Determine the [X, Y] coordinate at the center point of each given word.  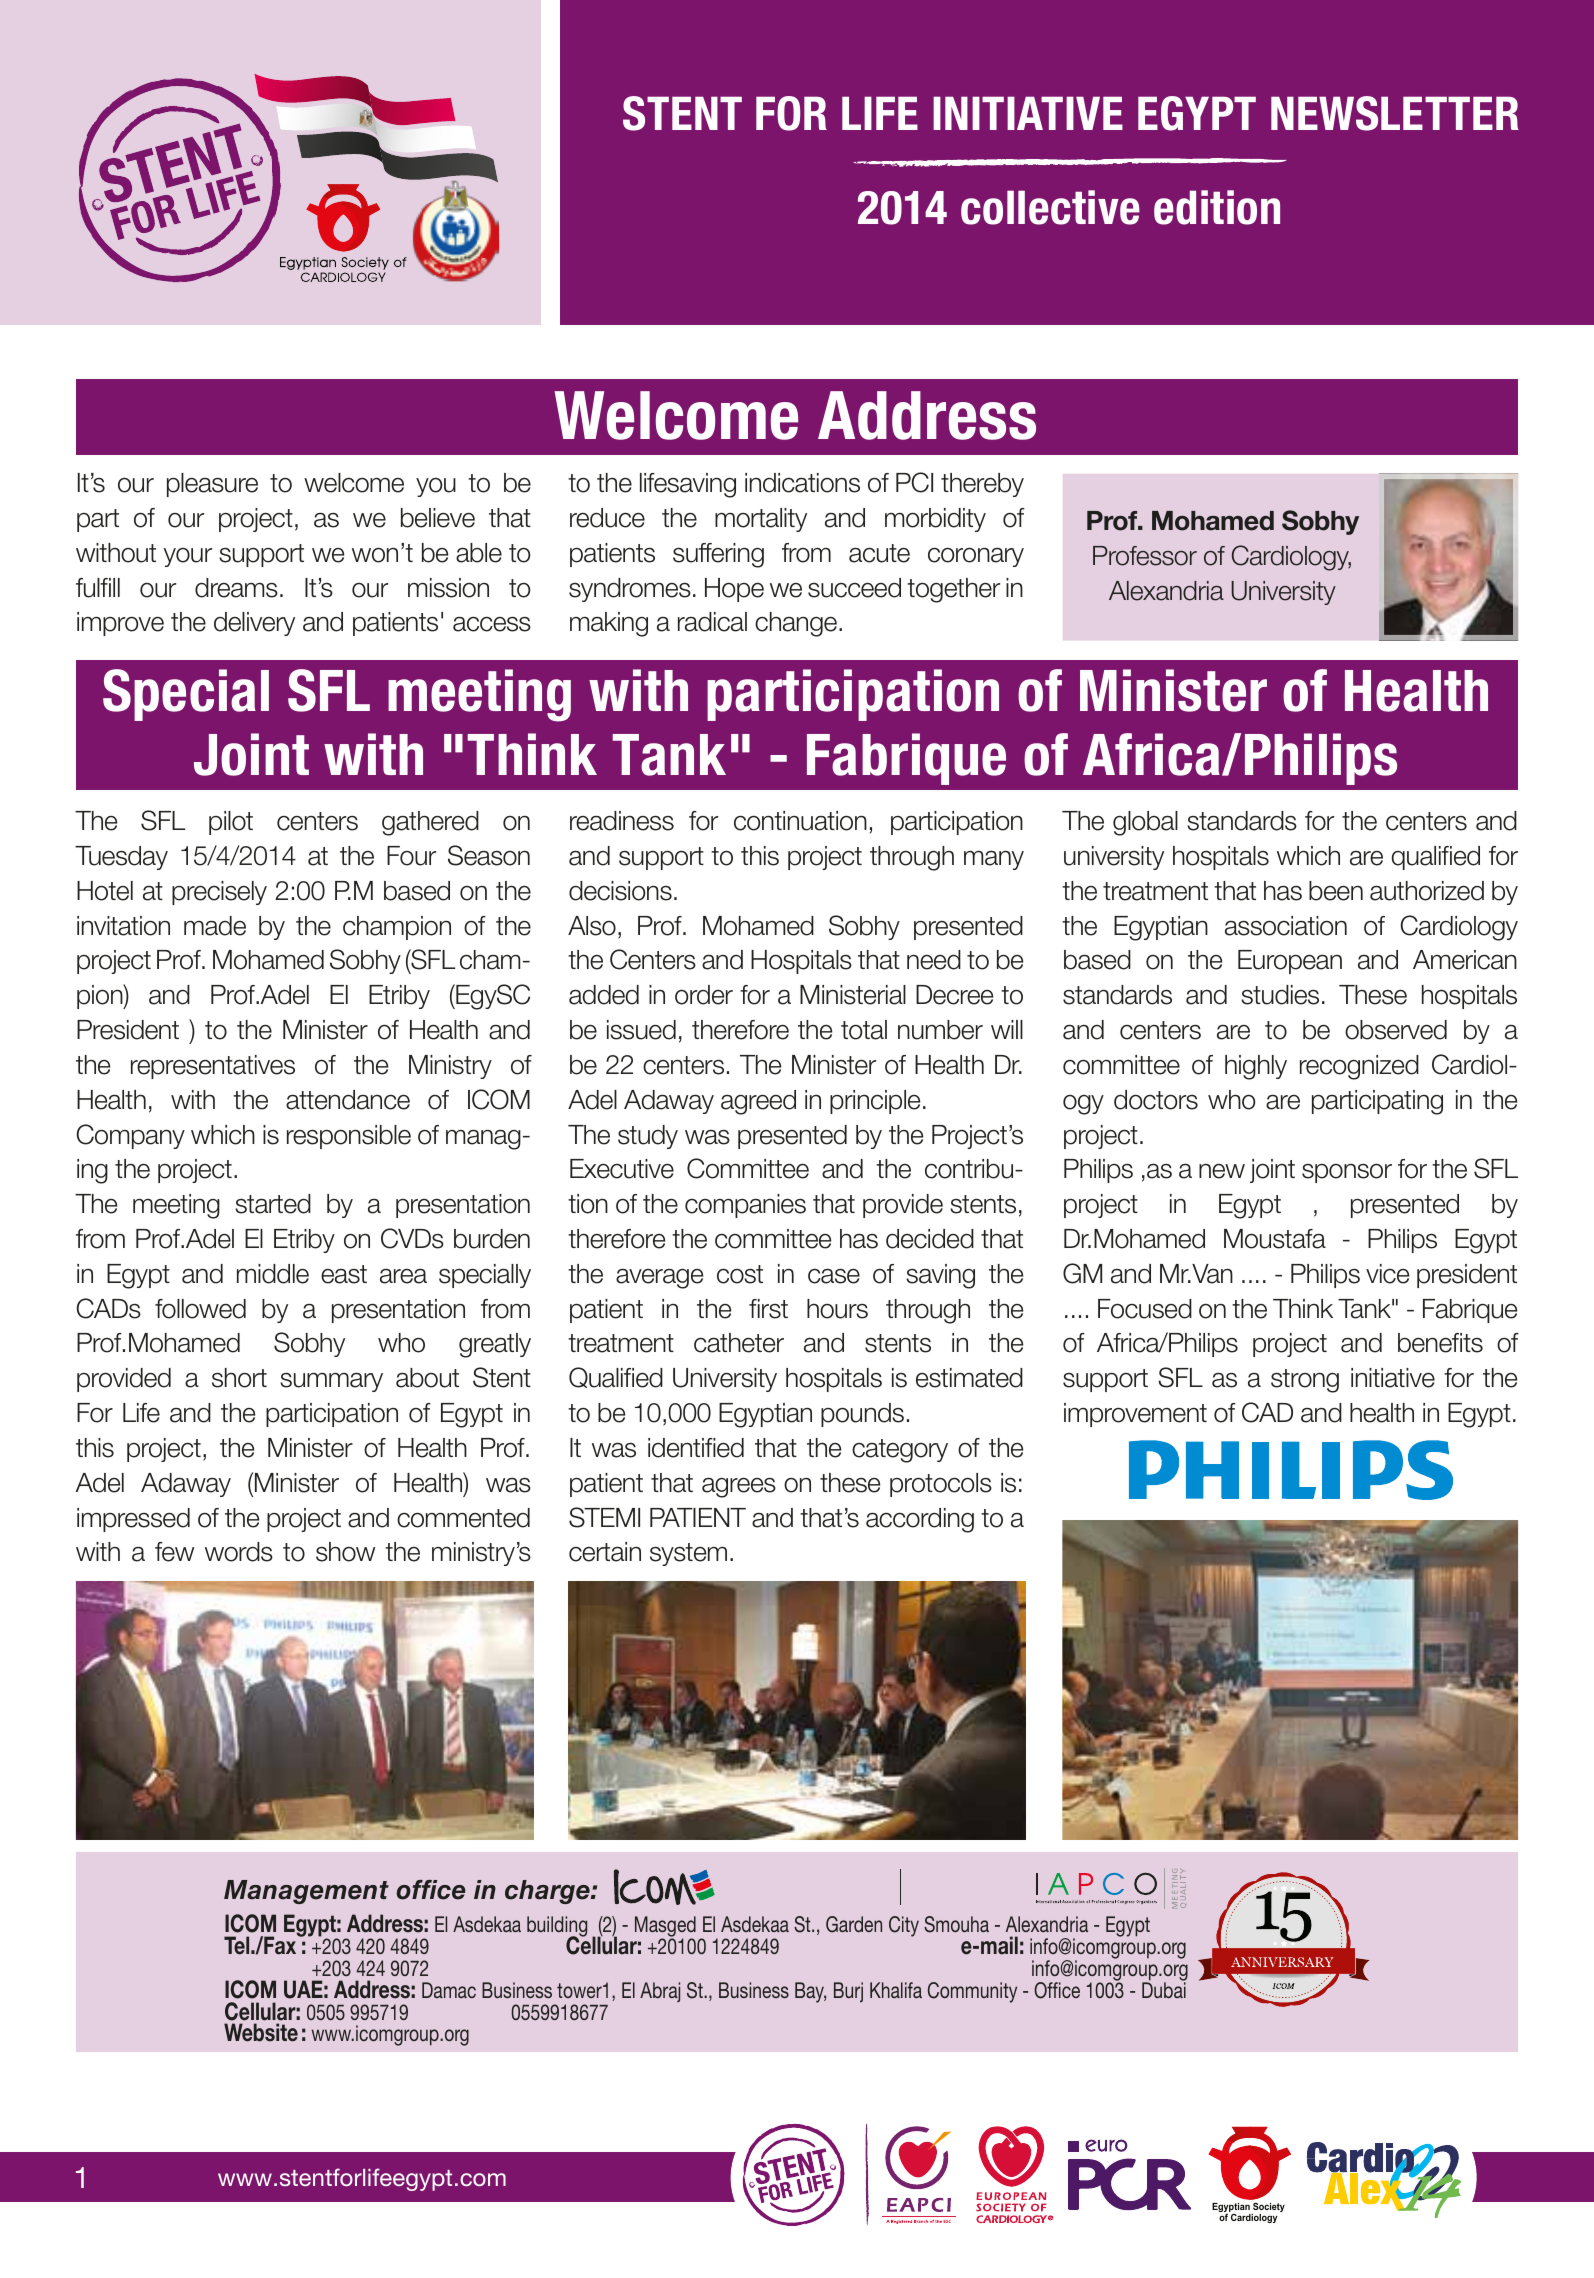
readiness [622, 821]
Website [261, 2032]
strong [1305, 1381]
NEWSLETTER [1395, 113]
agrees [739, 1488]
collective [1050, 207]
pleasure [212, 485]
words [239, 1552]
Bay [810, 1992]
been [1336, 891]
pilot [231, 823]
